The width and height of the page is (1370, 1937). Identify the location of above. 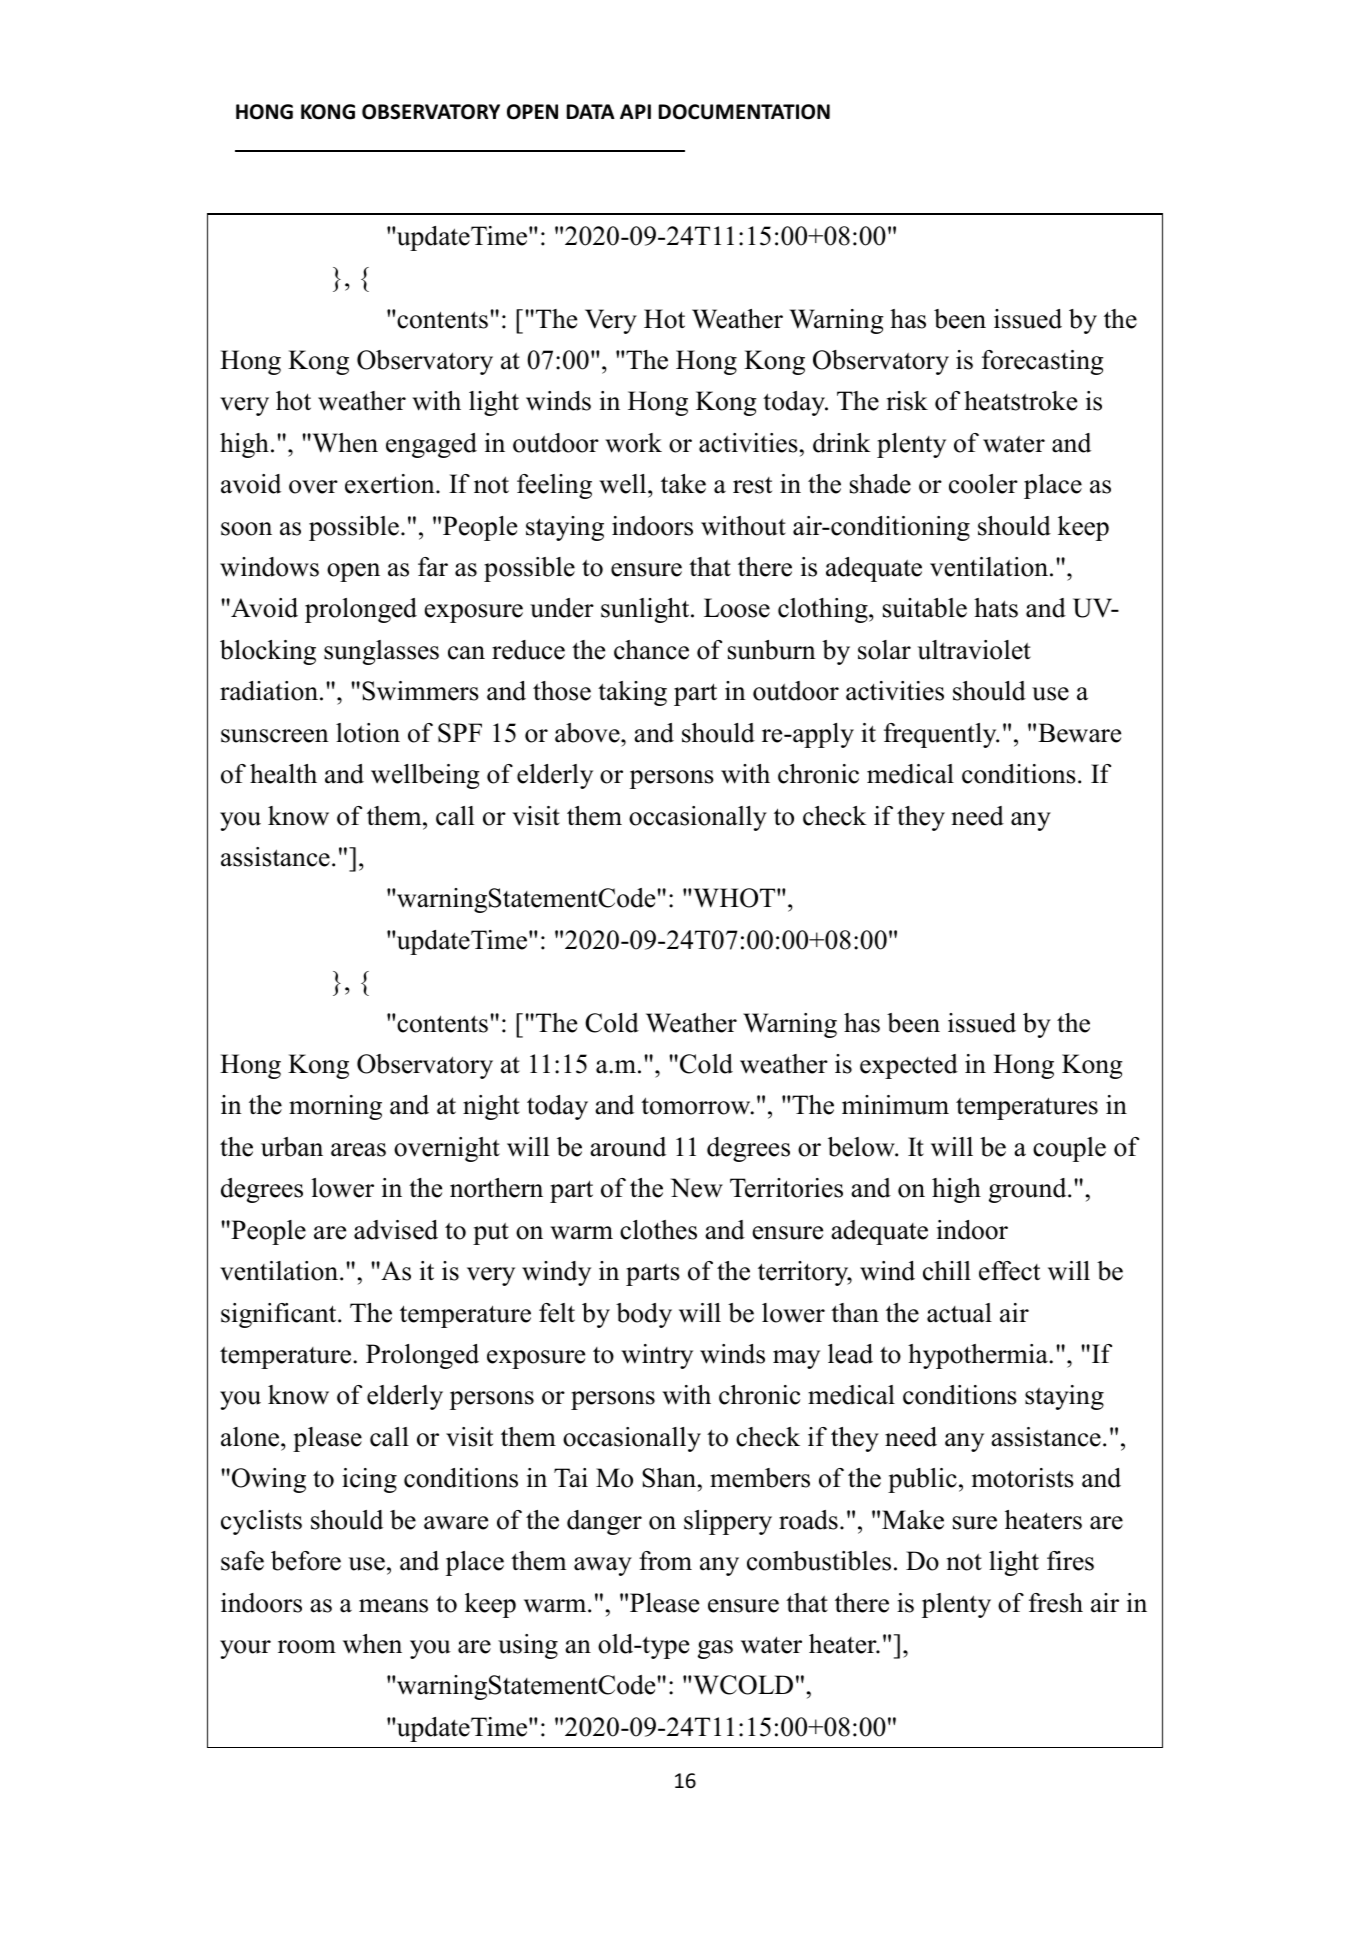
(588, 733).
